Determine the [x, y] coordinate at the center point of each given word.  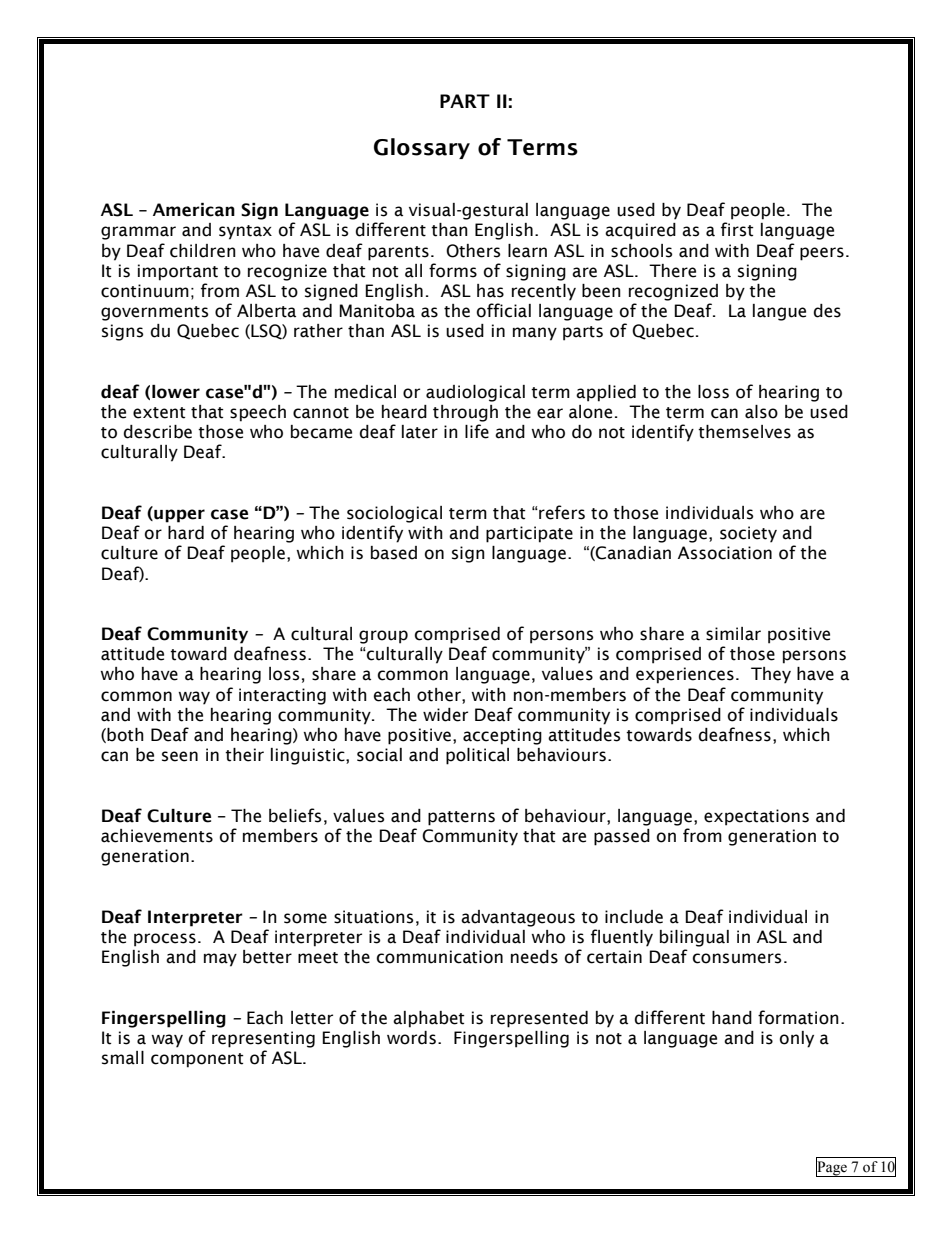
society [748, 534]
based [394, 553]
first [737, 229]
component [197, 1060]
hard [186, 533]
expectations [756, 817]
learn [527, 251]
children [203, 251]
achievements [157, 836]
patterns [461, 818]
